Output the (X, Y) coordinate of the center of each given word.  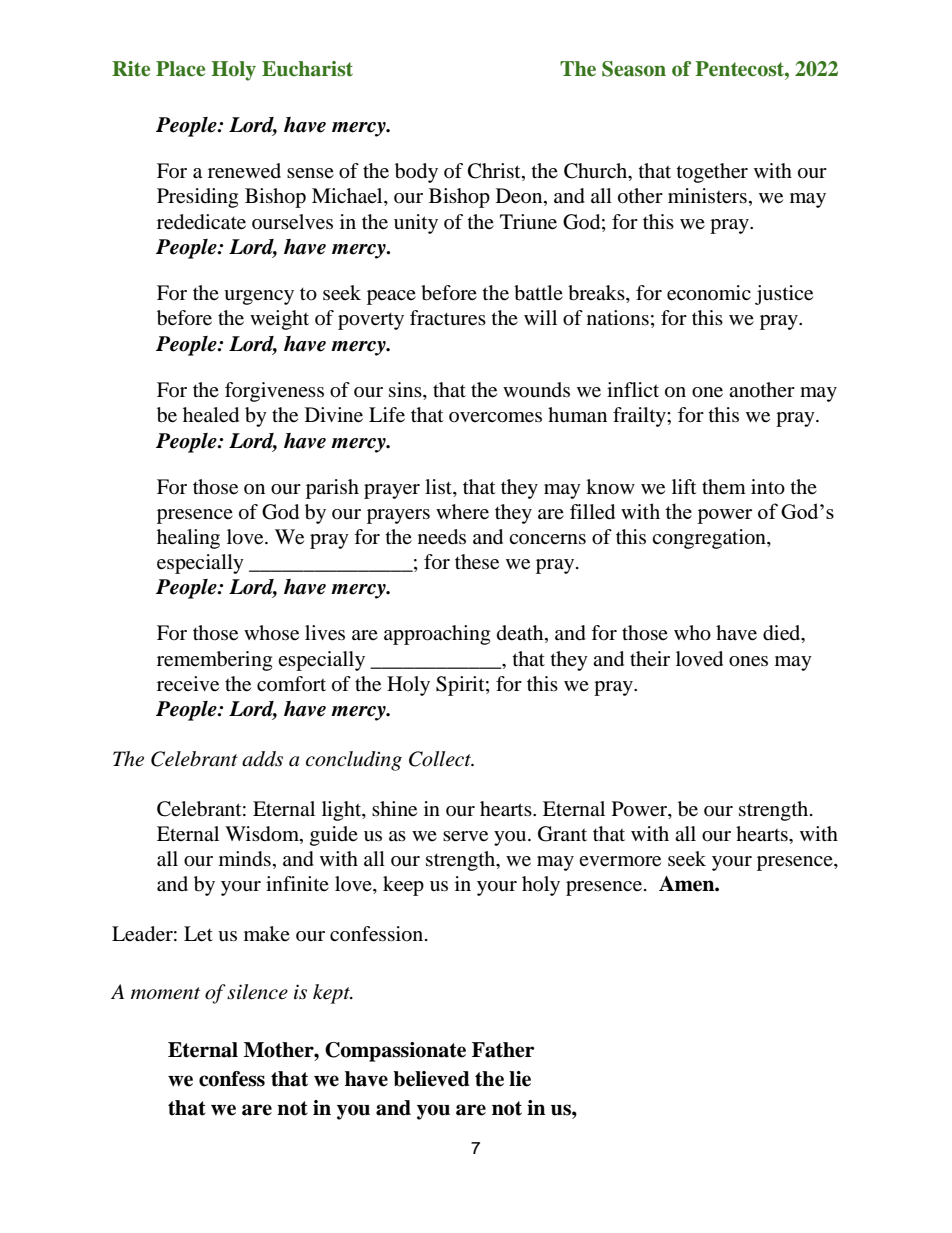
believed (431, 1079)
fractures (448, 318)
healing (188, 539)
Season (634, 69)
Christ (495, 172)
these (477, 562)
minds (245, 859)
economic (709, 293)
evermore (620, 861)
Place (180, 69)
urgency (259, 297)
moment (165, 993)
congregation (710, 539)
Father (503, 1050)
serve (465, 836)
